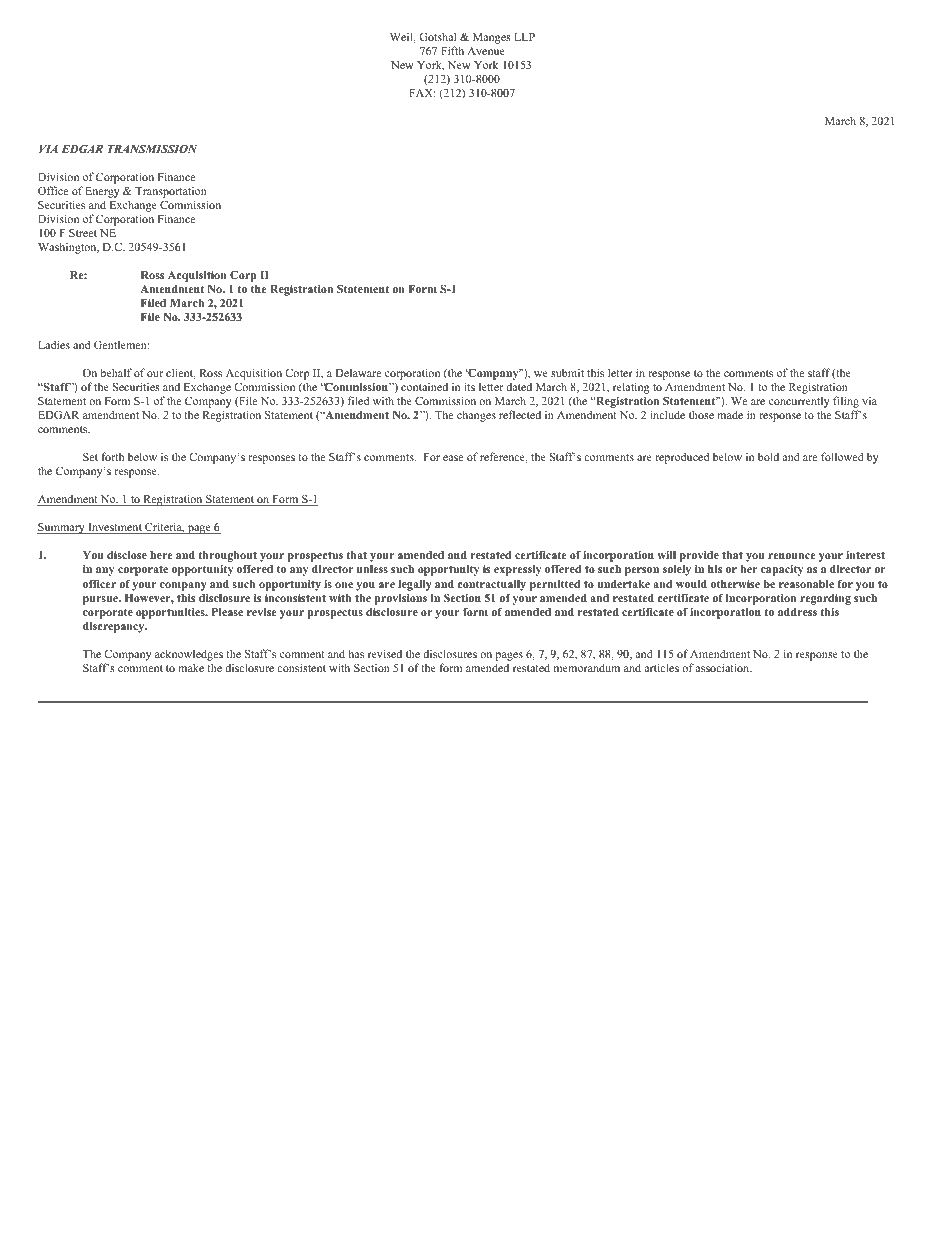 Image resolution: width=952 pixels, height=1233 pixels. What do you see at coordinates (567, 372) in the screenshot?
I see `submit` at bounding box center [567, 372].
